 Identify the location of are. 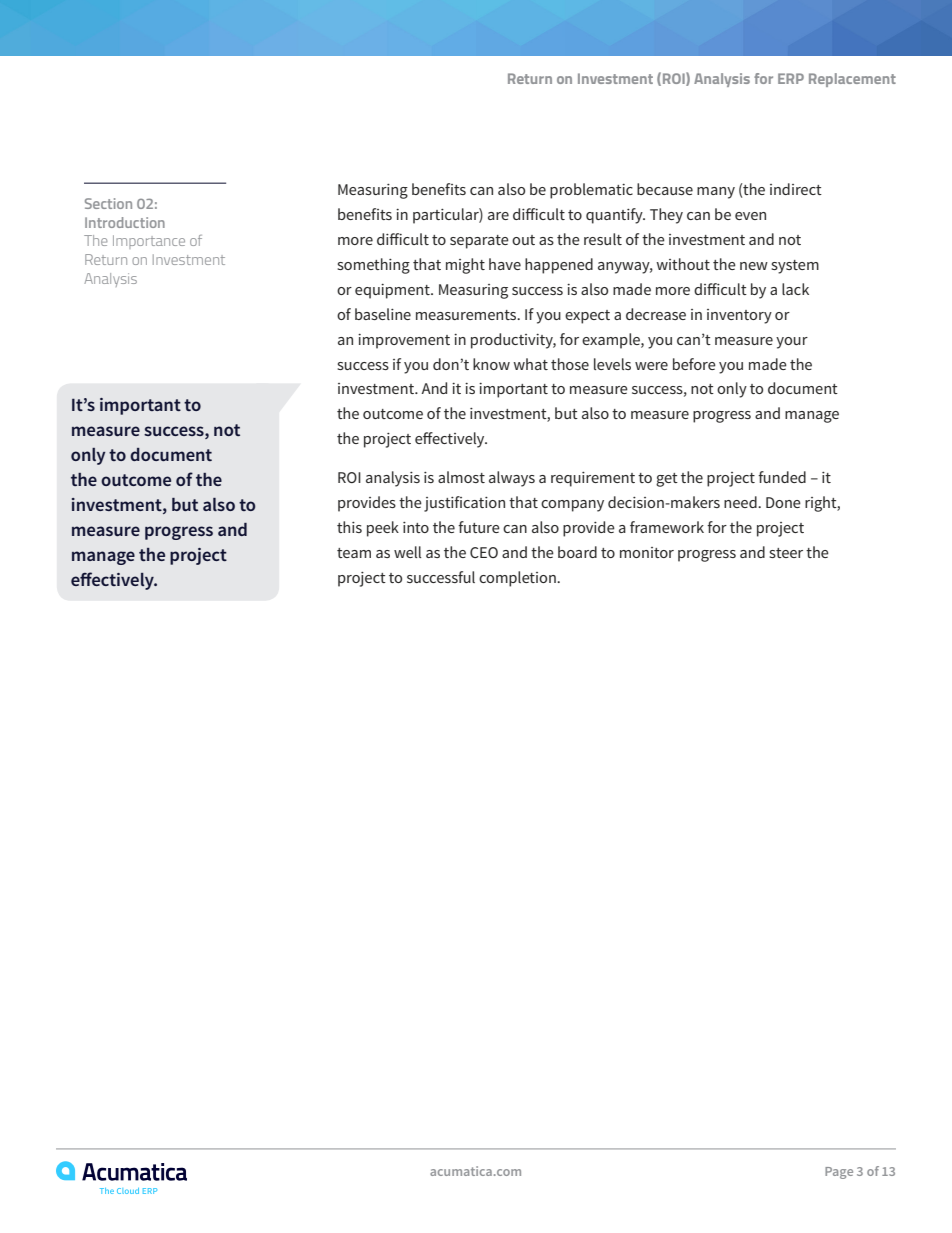
(498, 216).
